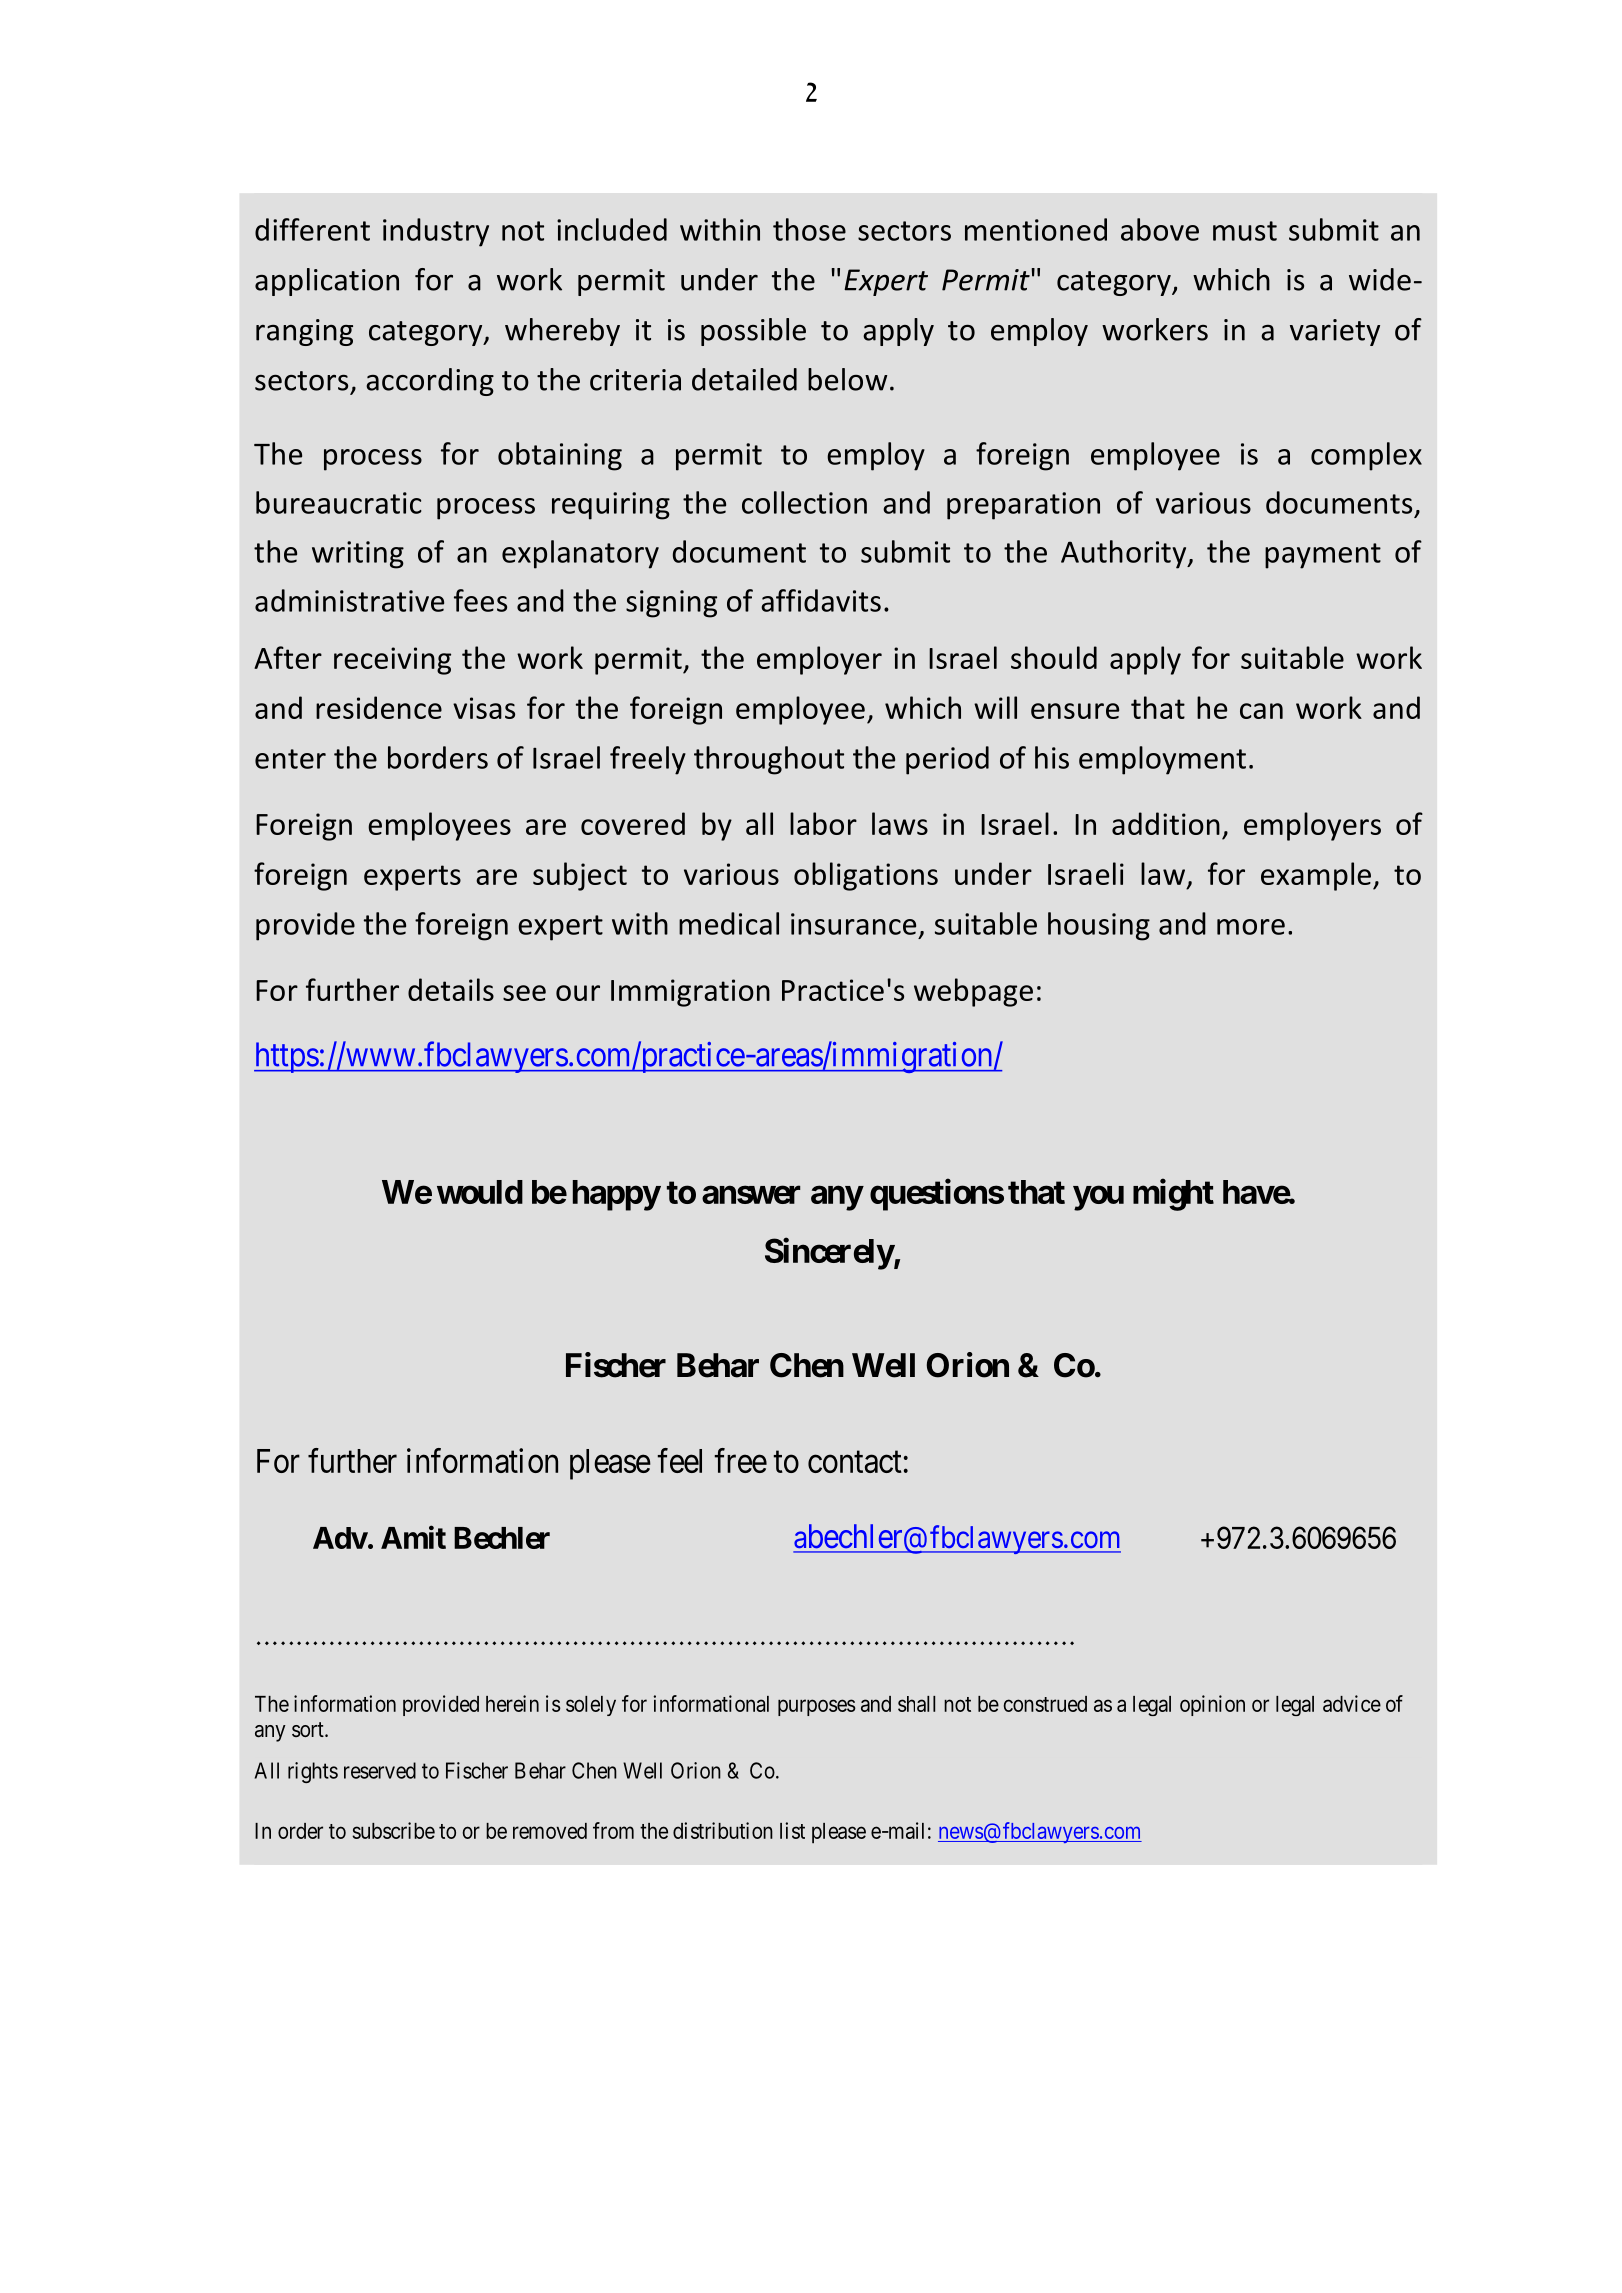  What do you see at coordinates (821, 600) in the screenshot?
I see `affidavits` at bounding box center [821, 600].
